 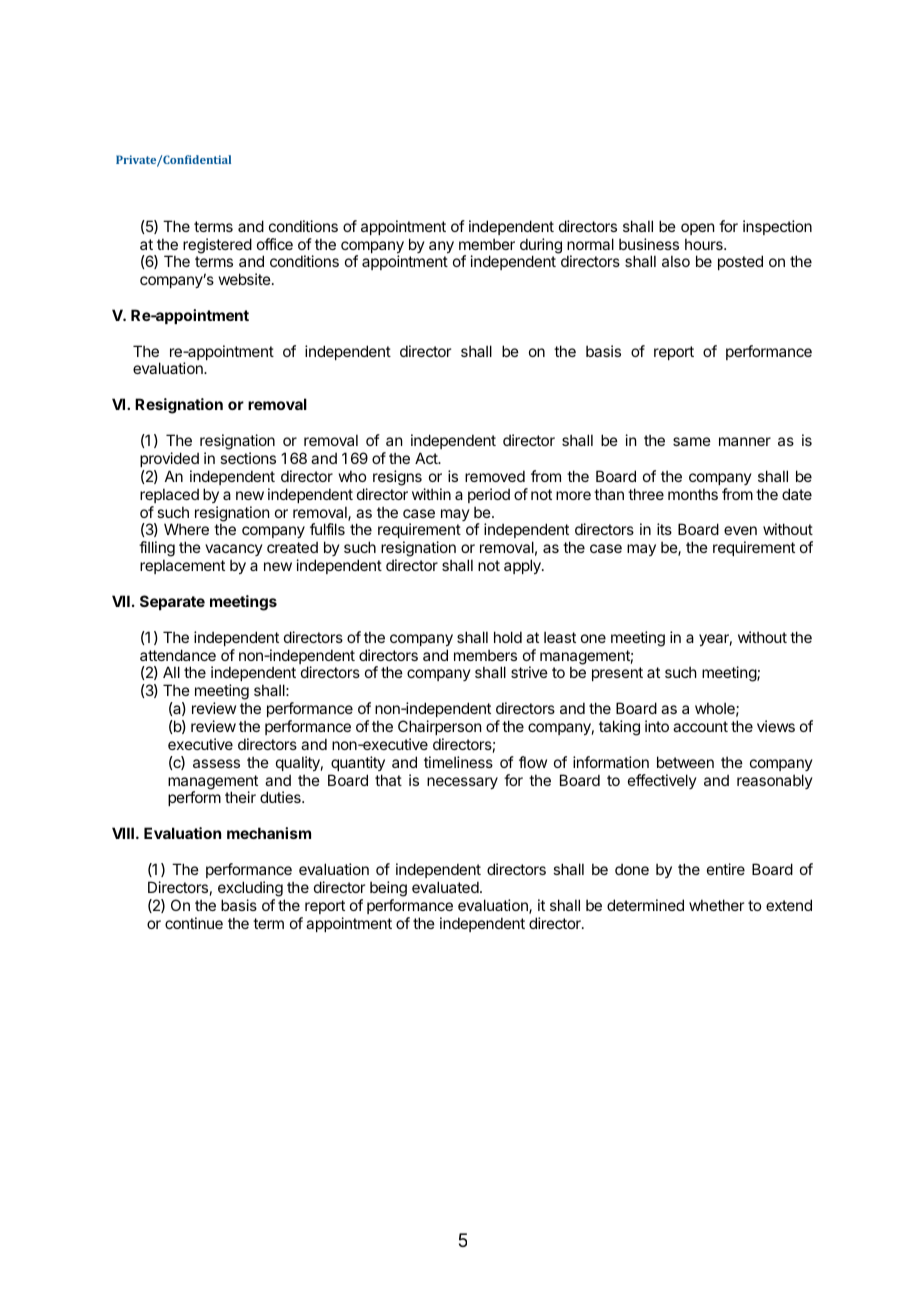 I want to click on during, so click(x=541, y=247).
